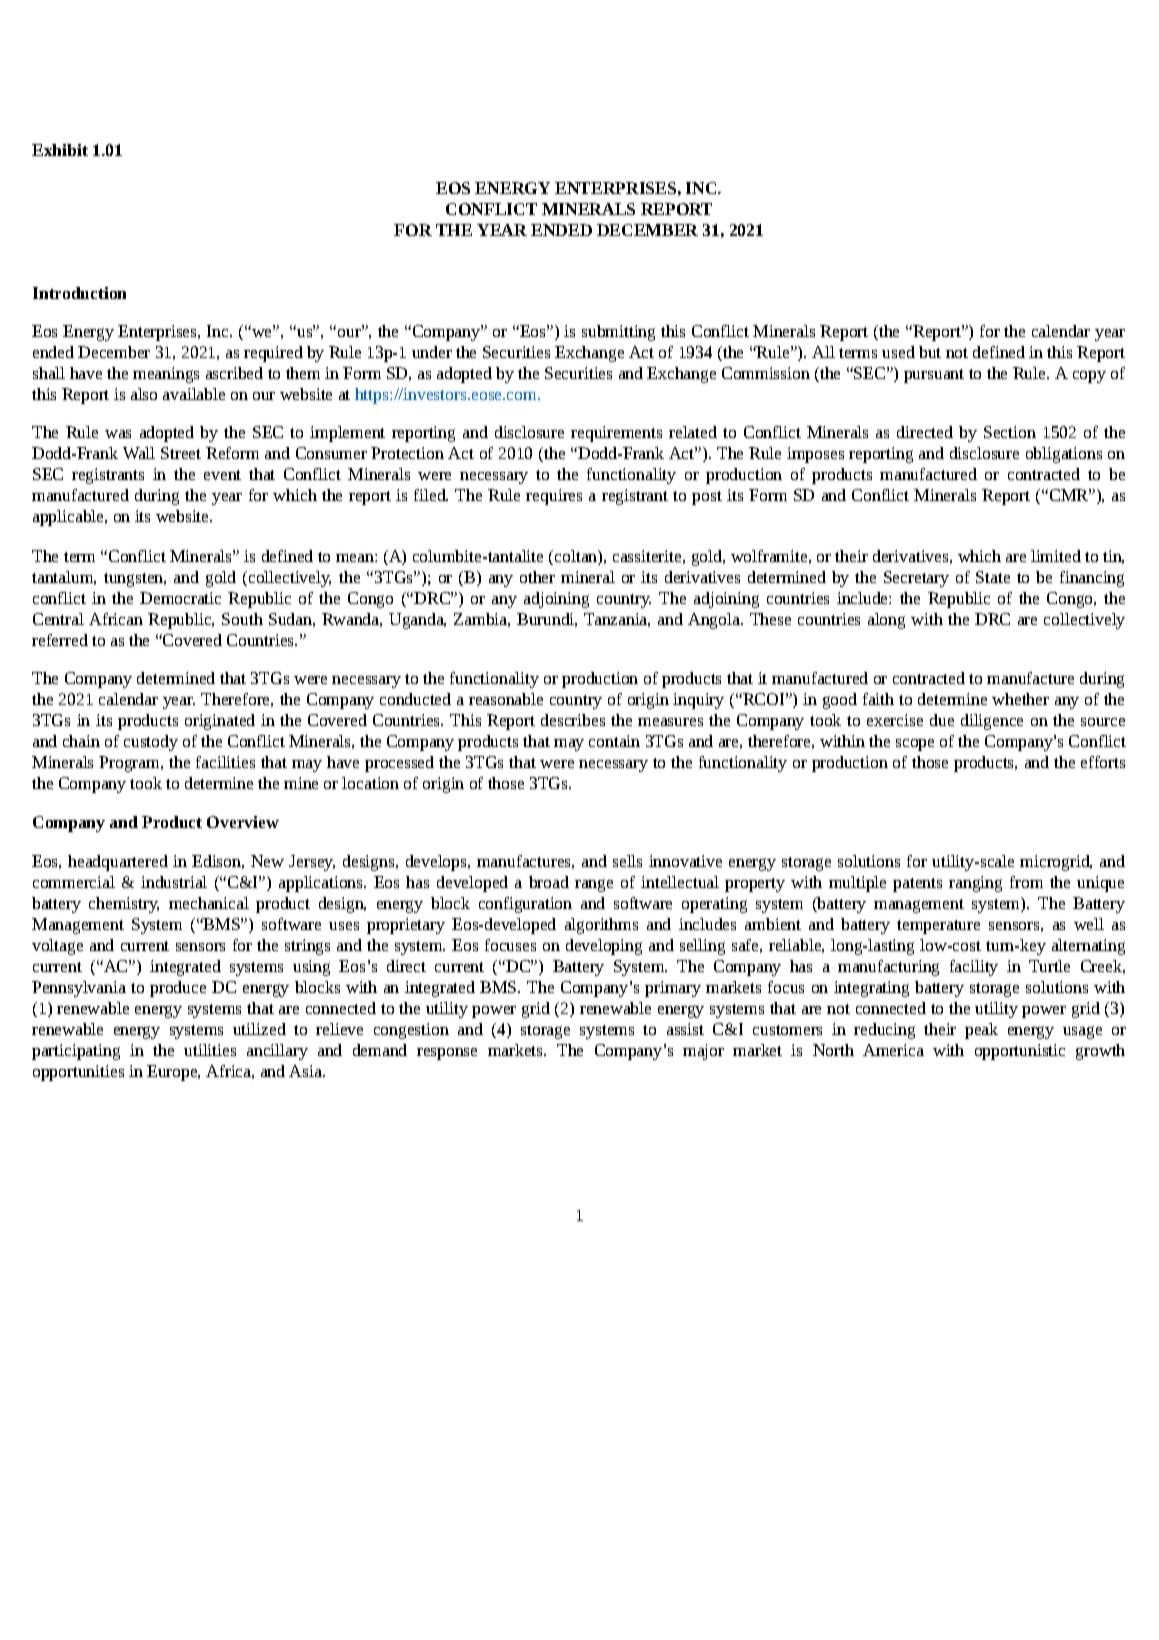 Image resolution: width=1159 pixels, height=1640 pixels. Describe the element at coordinates (60, 150) in the document. I see `Exhibit` at that location.
